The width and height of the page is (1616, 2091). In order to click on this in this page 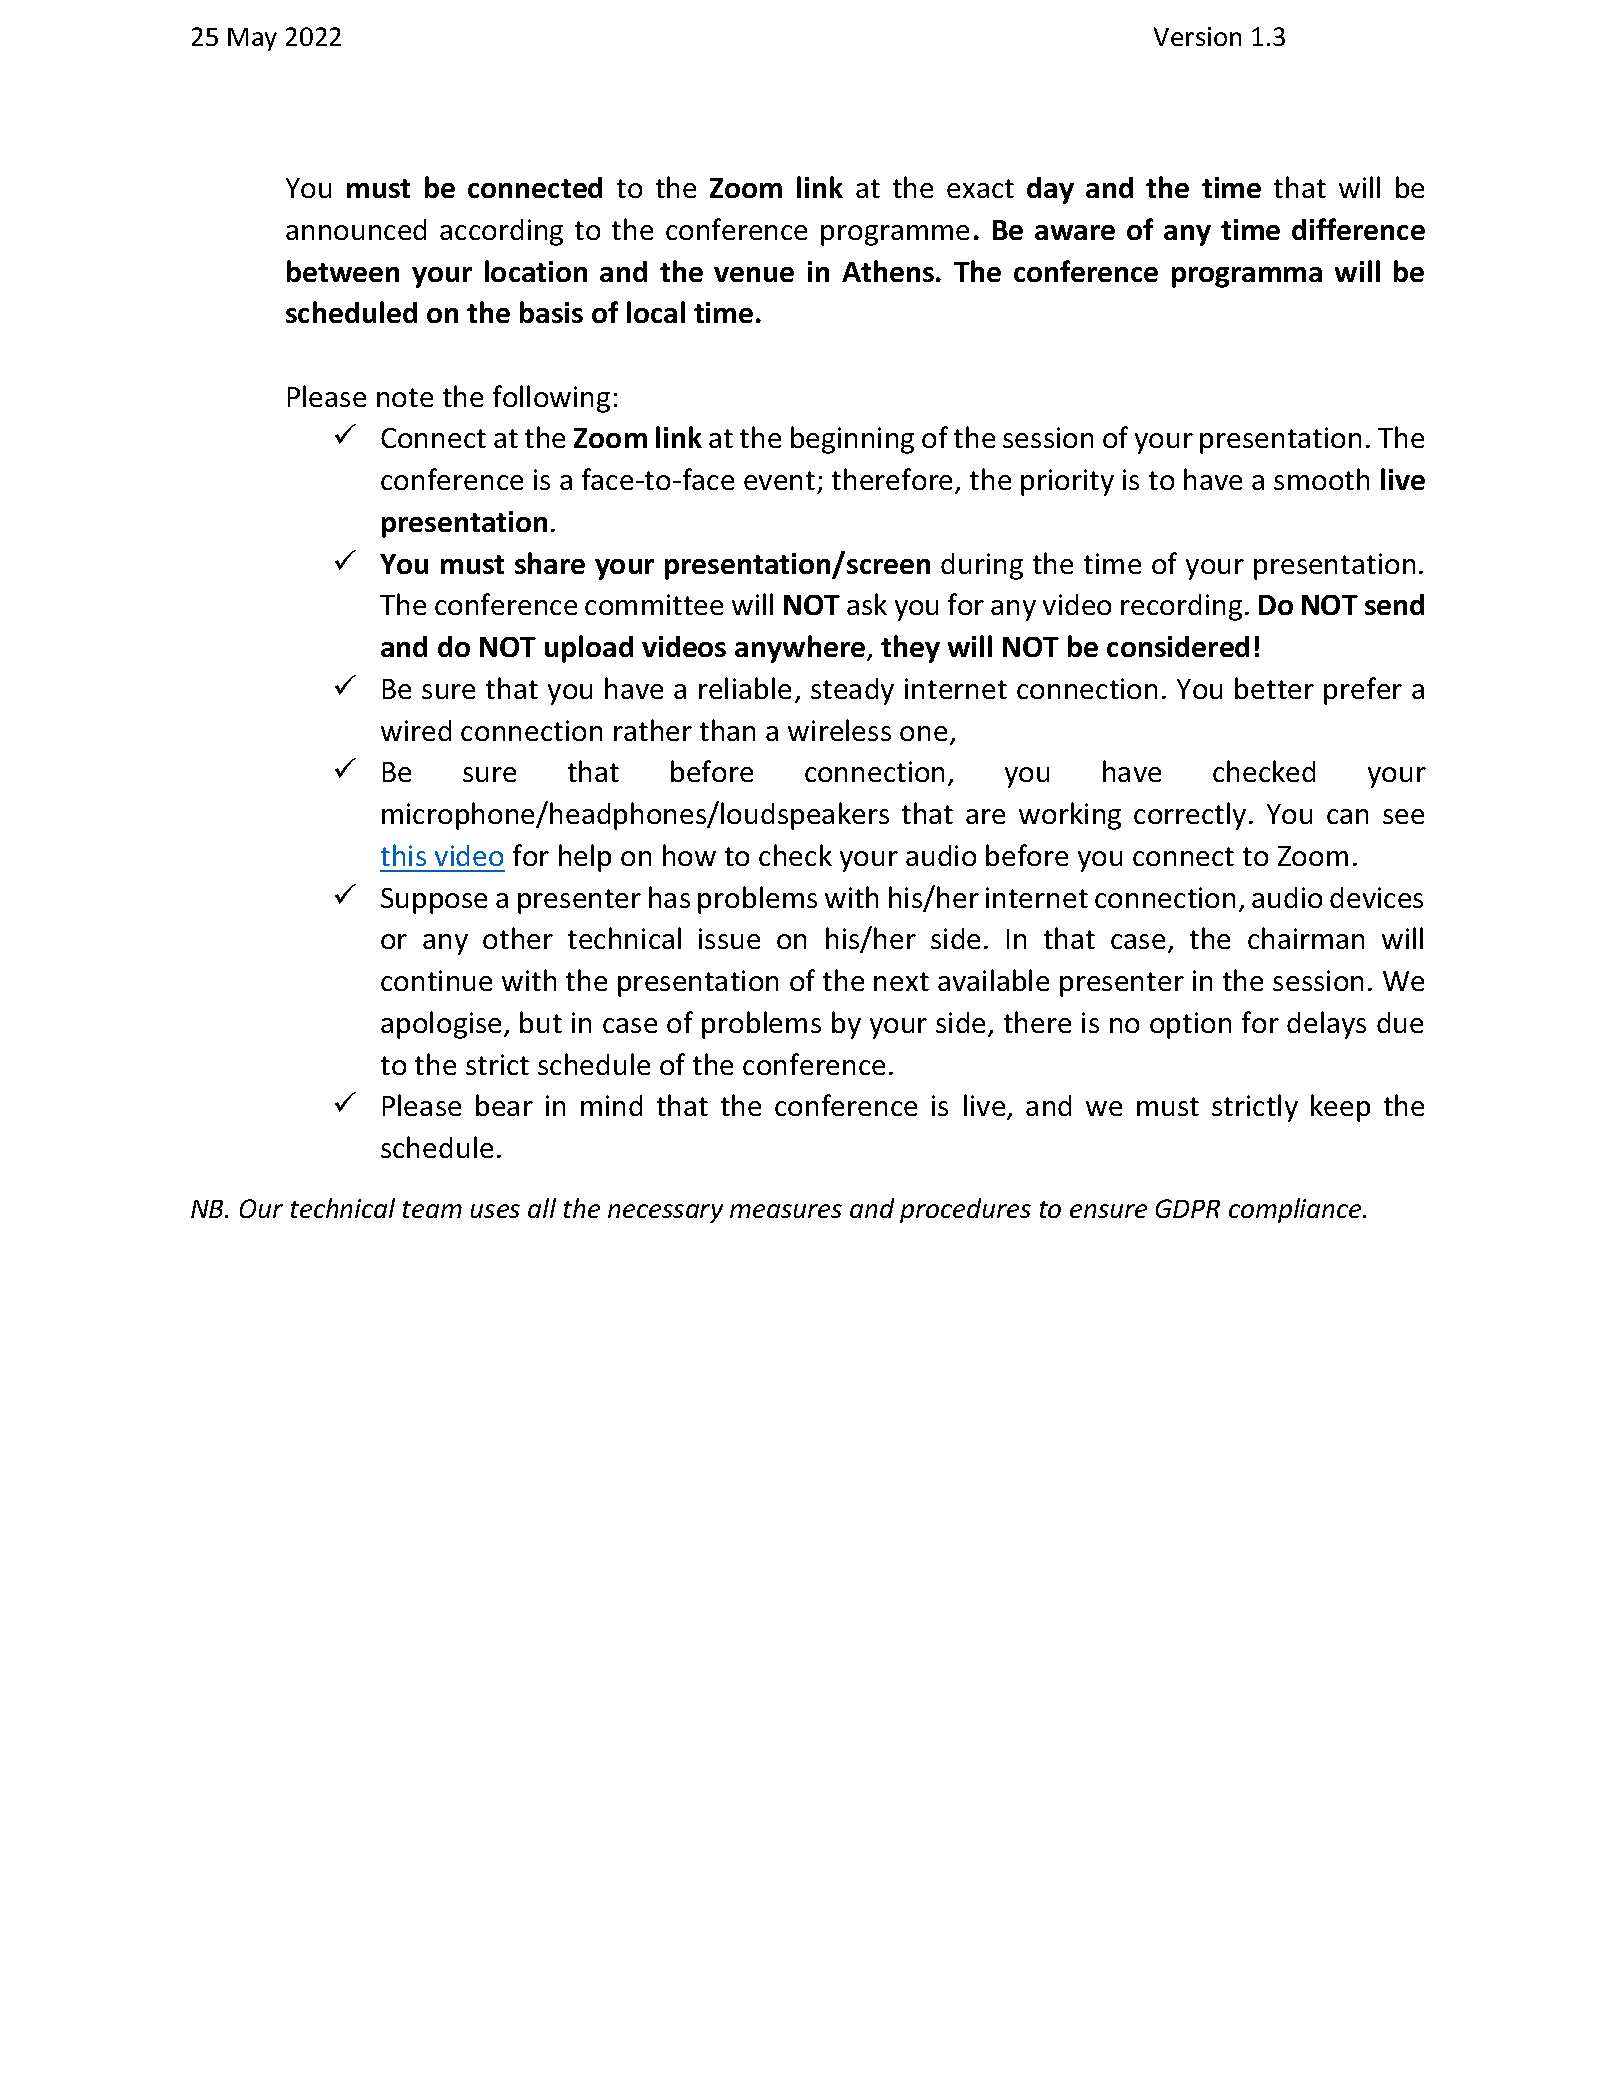, I will do `click(403, 855)`.
